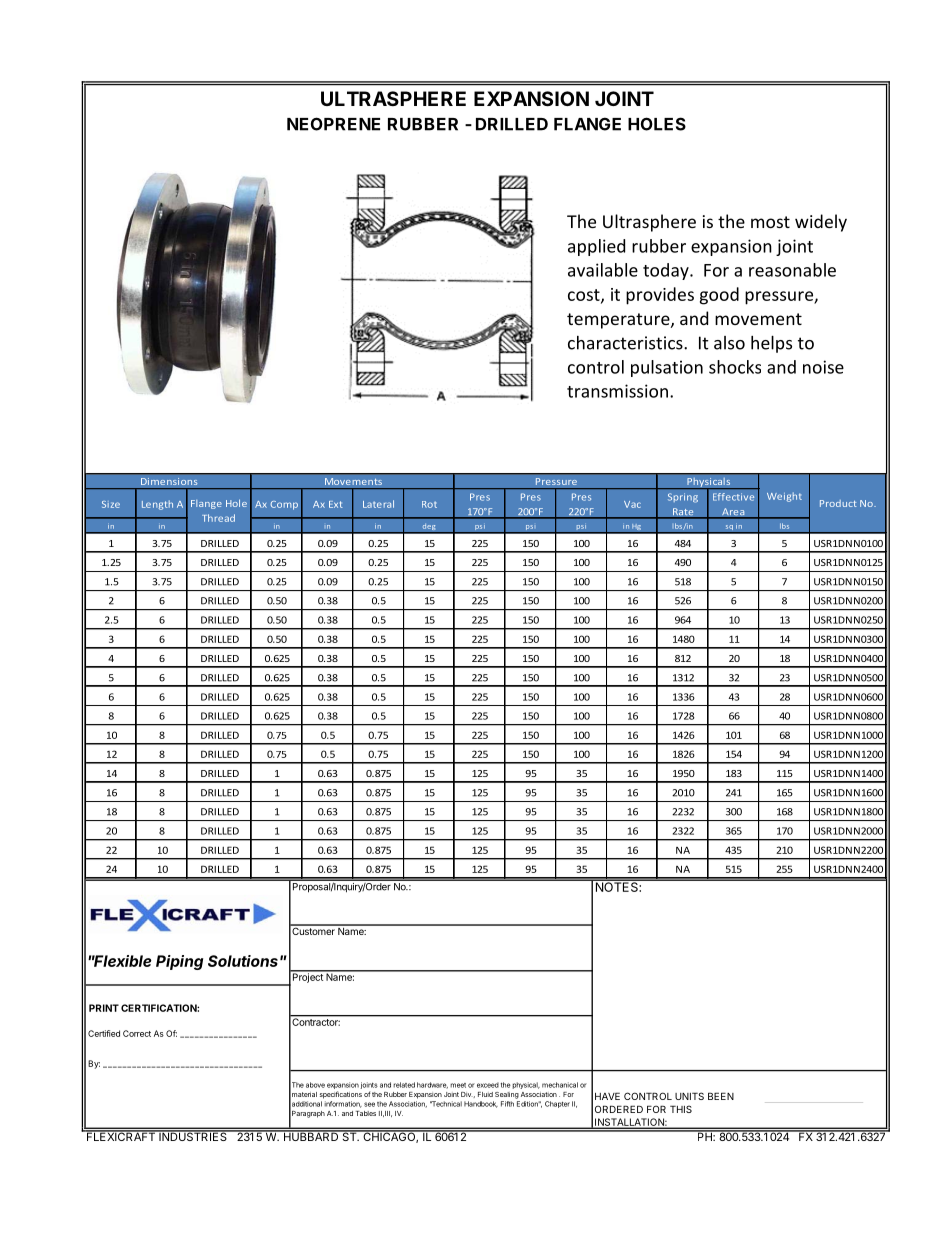 The width and height of the page is (952, 1233). I want to click on Thread, so click(218, 518).
